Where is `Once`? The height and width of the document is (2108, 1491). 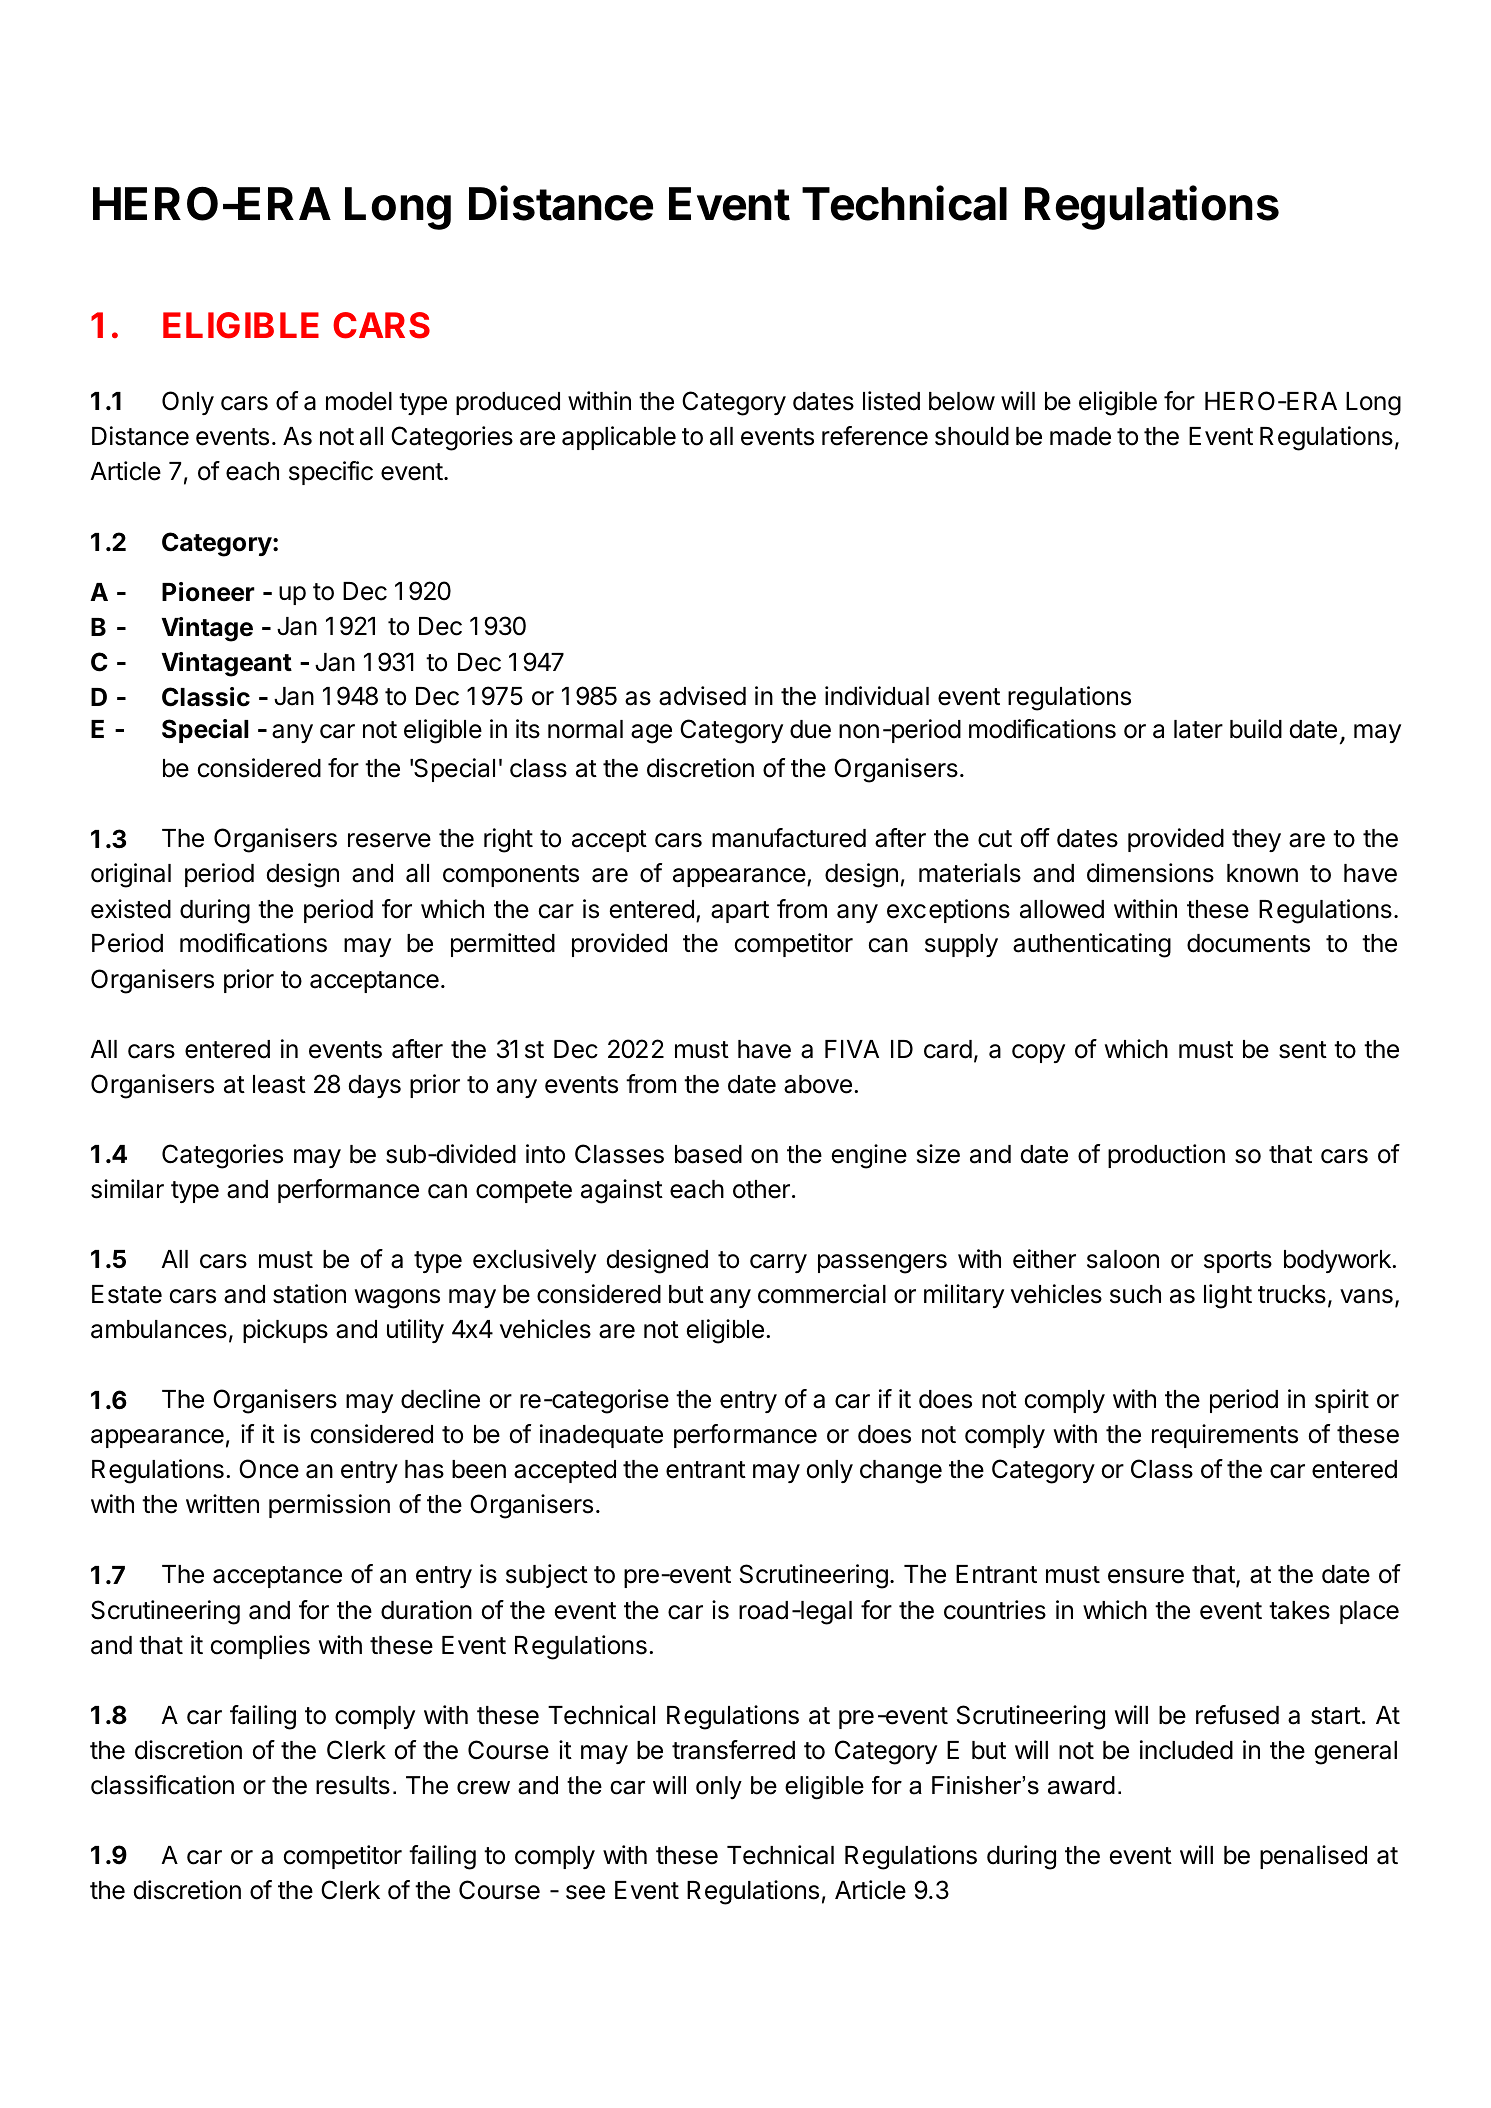
Once is located at coordinates (269, 1469).
